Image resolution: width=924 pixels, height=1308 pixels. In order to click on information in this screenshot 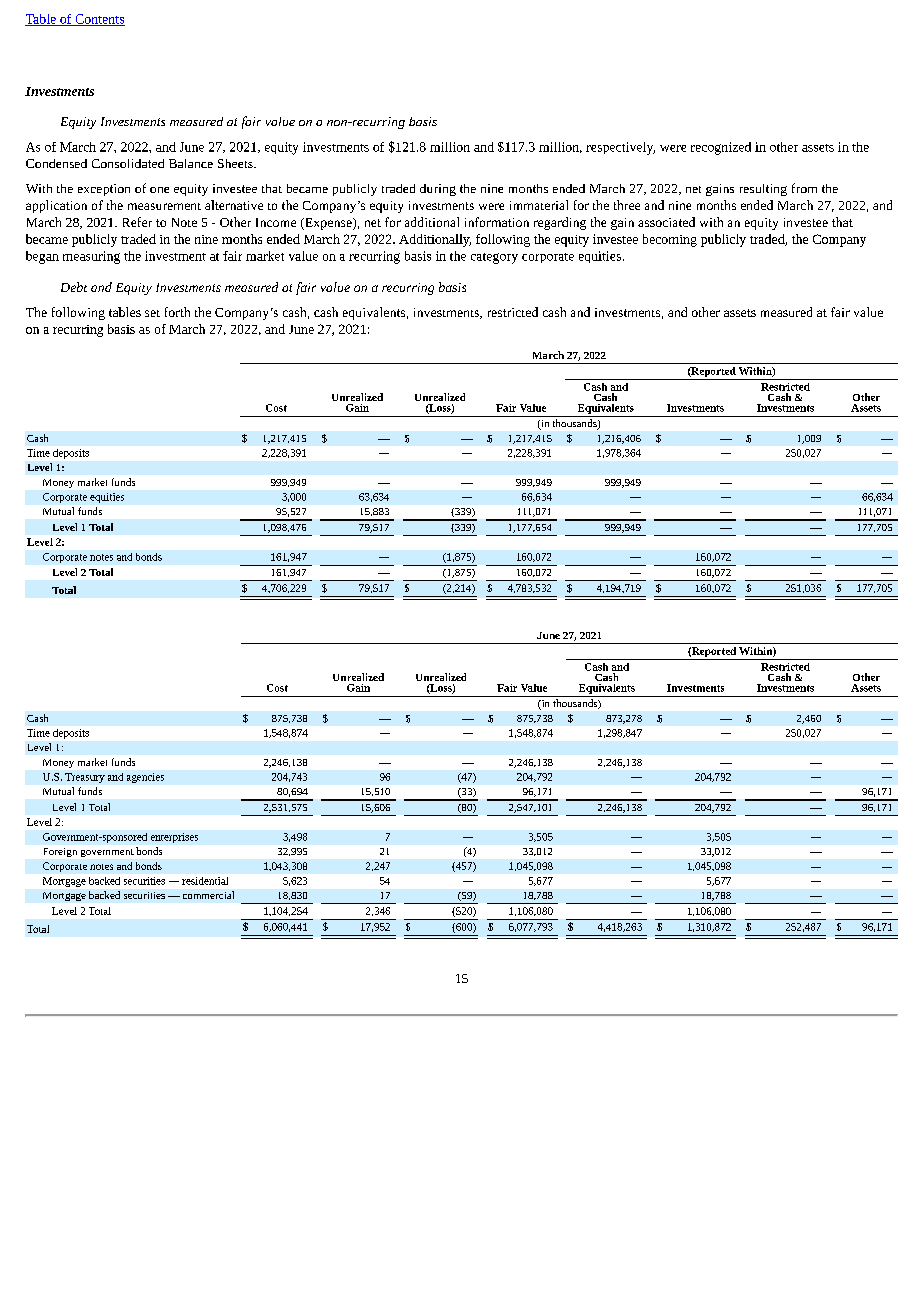, I will do `click(497, 222)`.
